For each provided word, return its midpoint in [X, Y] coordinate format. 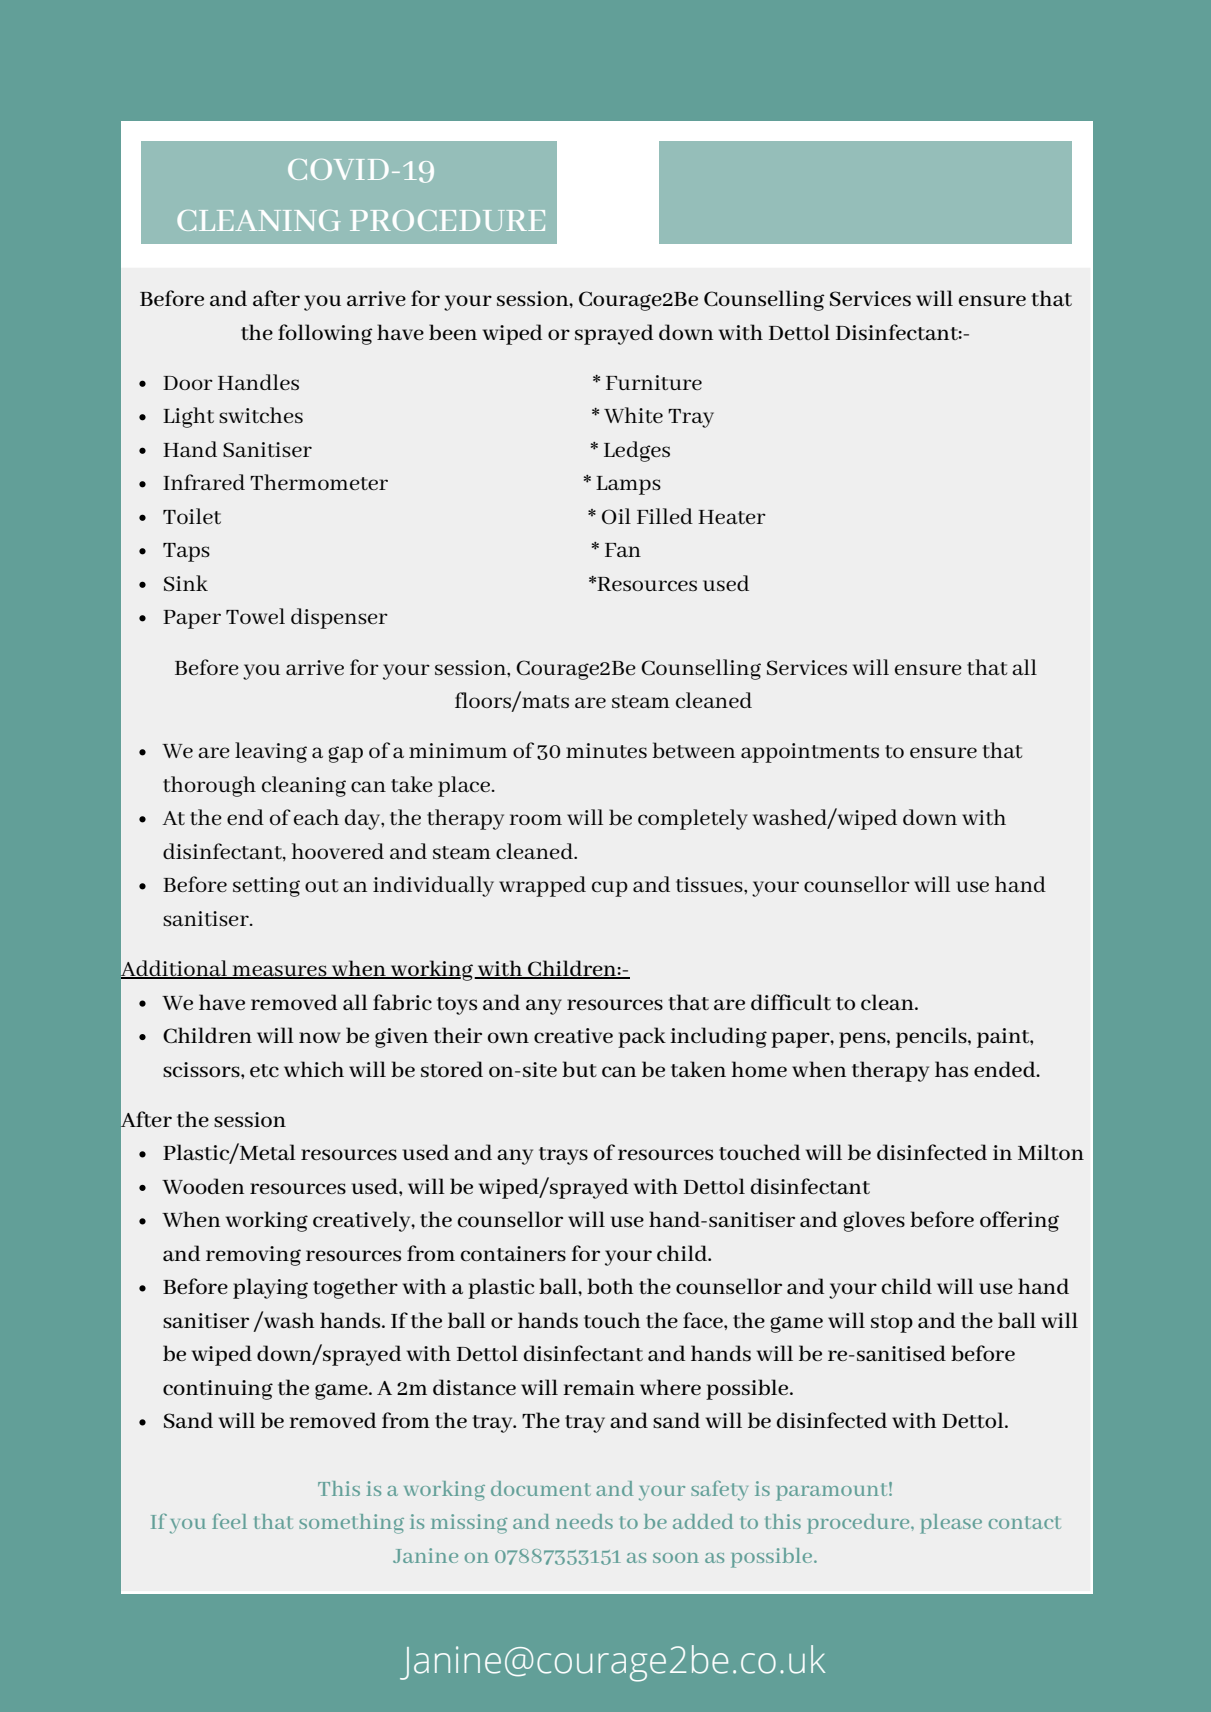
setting [266, 887]
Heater [732, 517]
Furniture [654, 382]
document [541, 1488]
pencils [932, 1037]
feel [229, 1521]
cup [610, 889]
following [325, 334]
